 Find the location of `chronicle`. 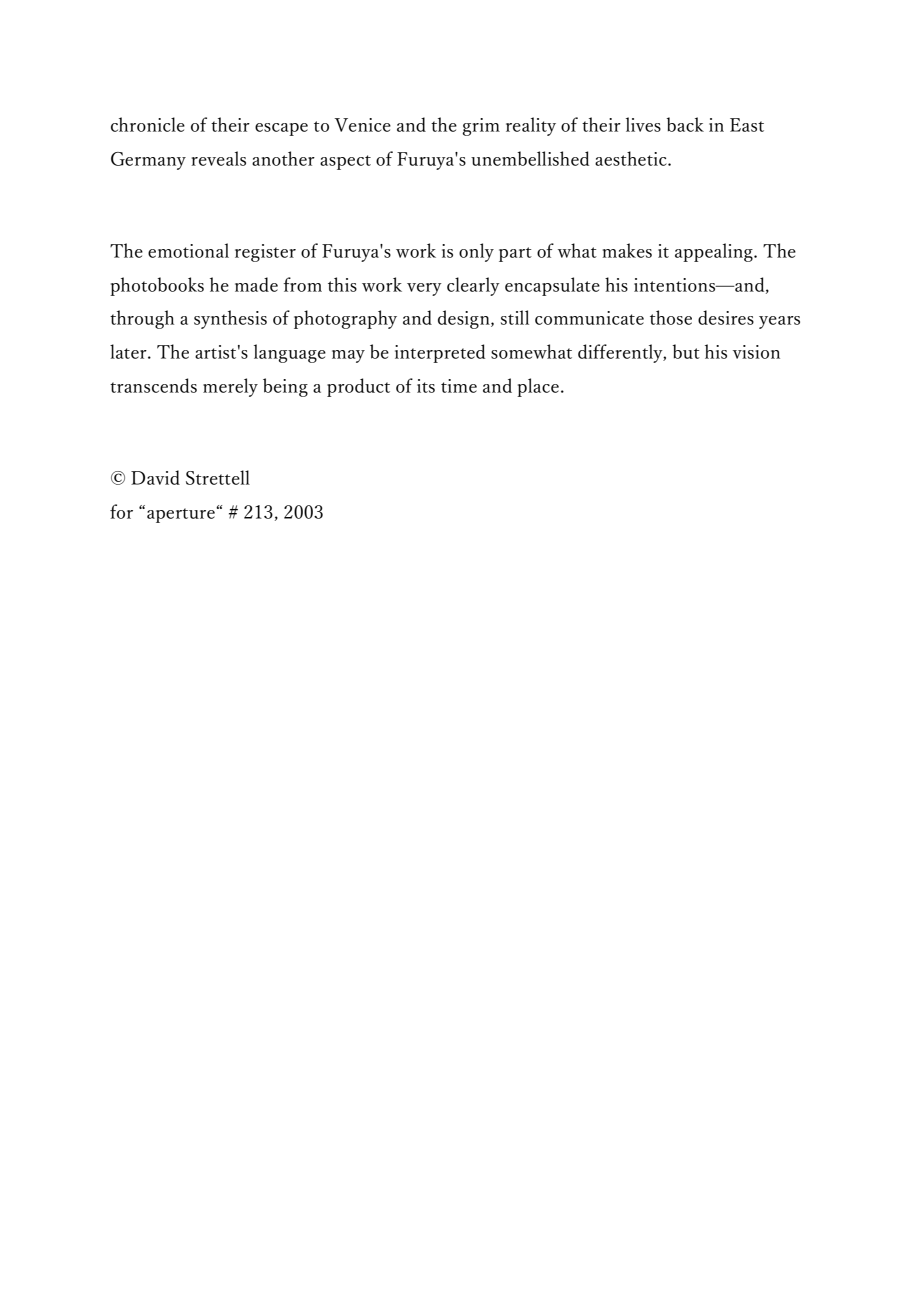

chronicle is located at coordinates (148, 124).
